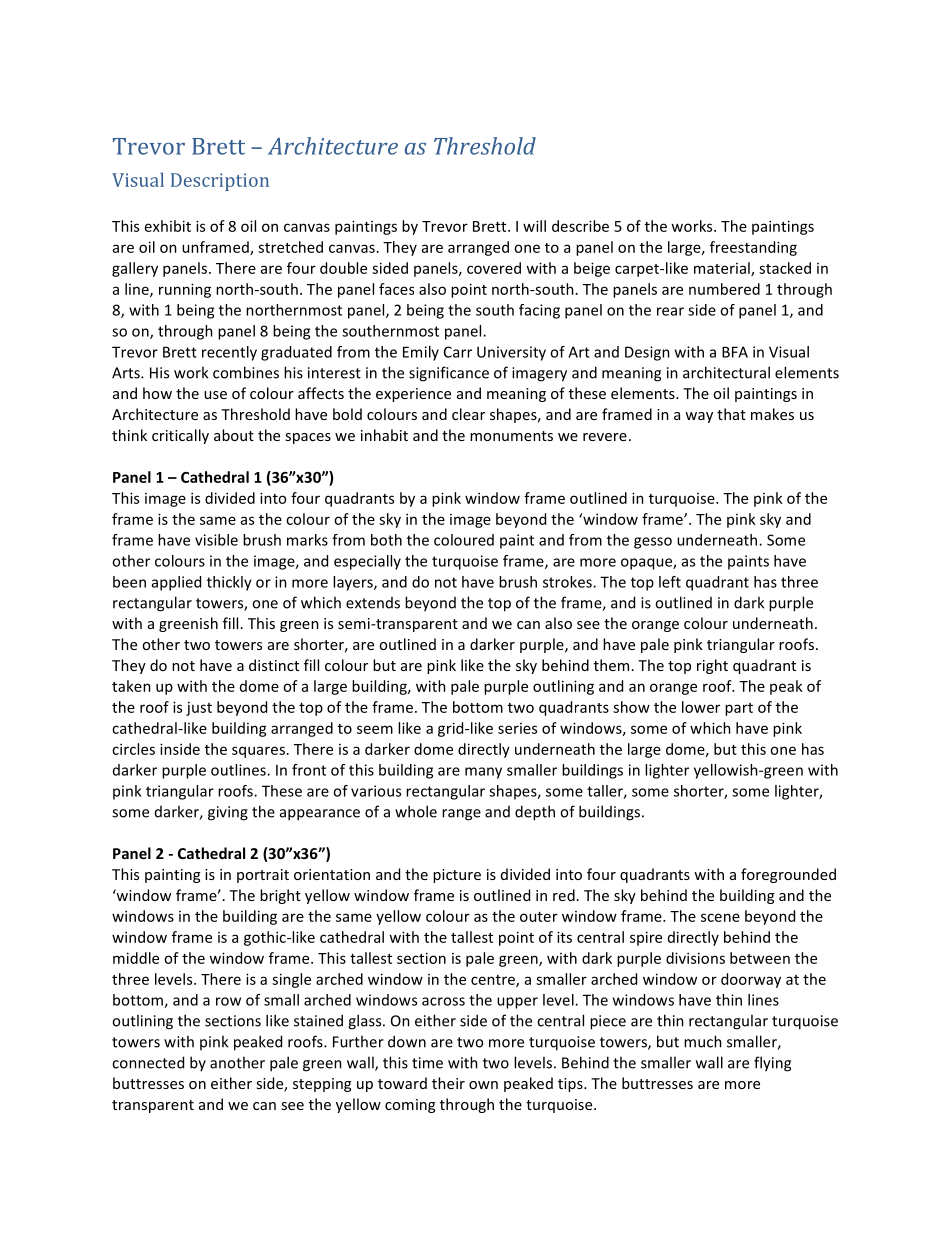  What do you see at coordinates (148, 1062) in the screenshot?
I see `connected` at bounding box center [148, 1062].
